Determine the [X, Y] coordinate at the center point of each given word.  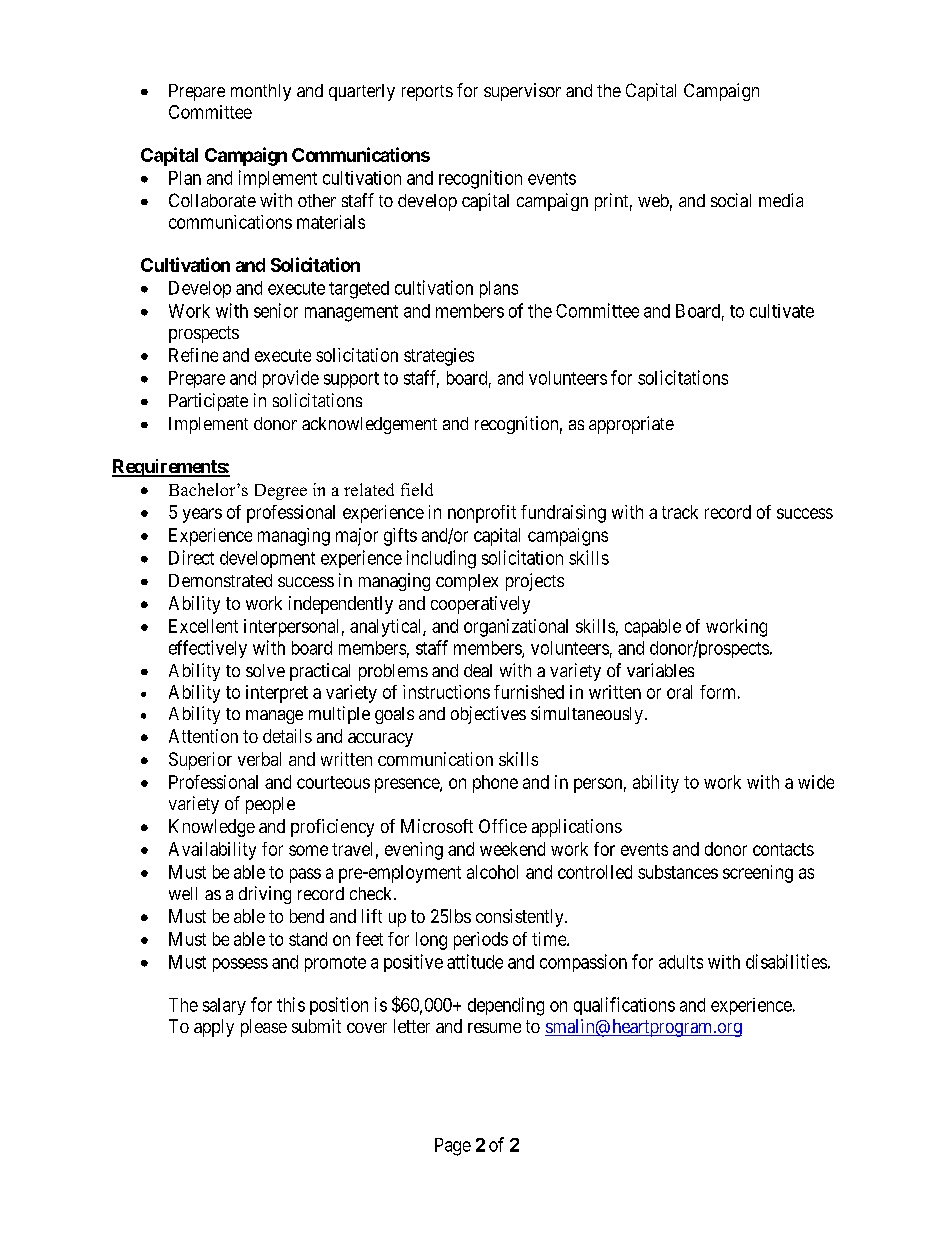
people [270, 805]
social [731, 200]
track [680, 512]
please [264, 1028]
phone [495, 784]
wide [816, 782]
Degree [281, 492]
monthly [261, 92]
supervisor [522, 92]
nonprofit [482, 514]
